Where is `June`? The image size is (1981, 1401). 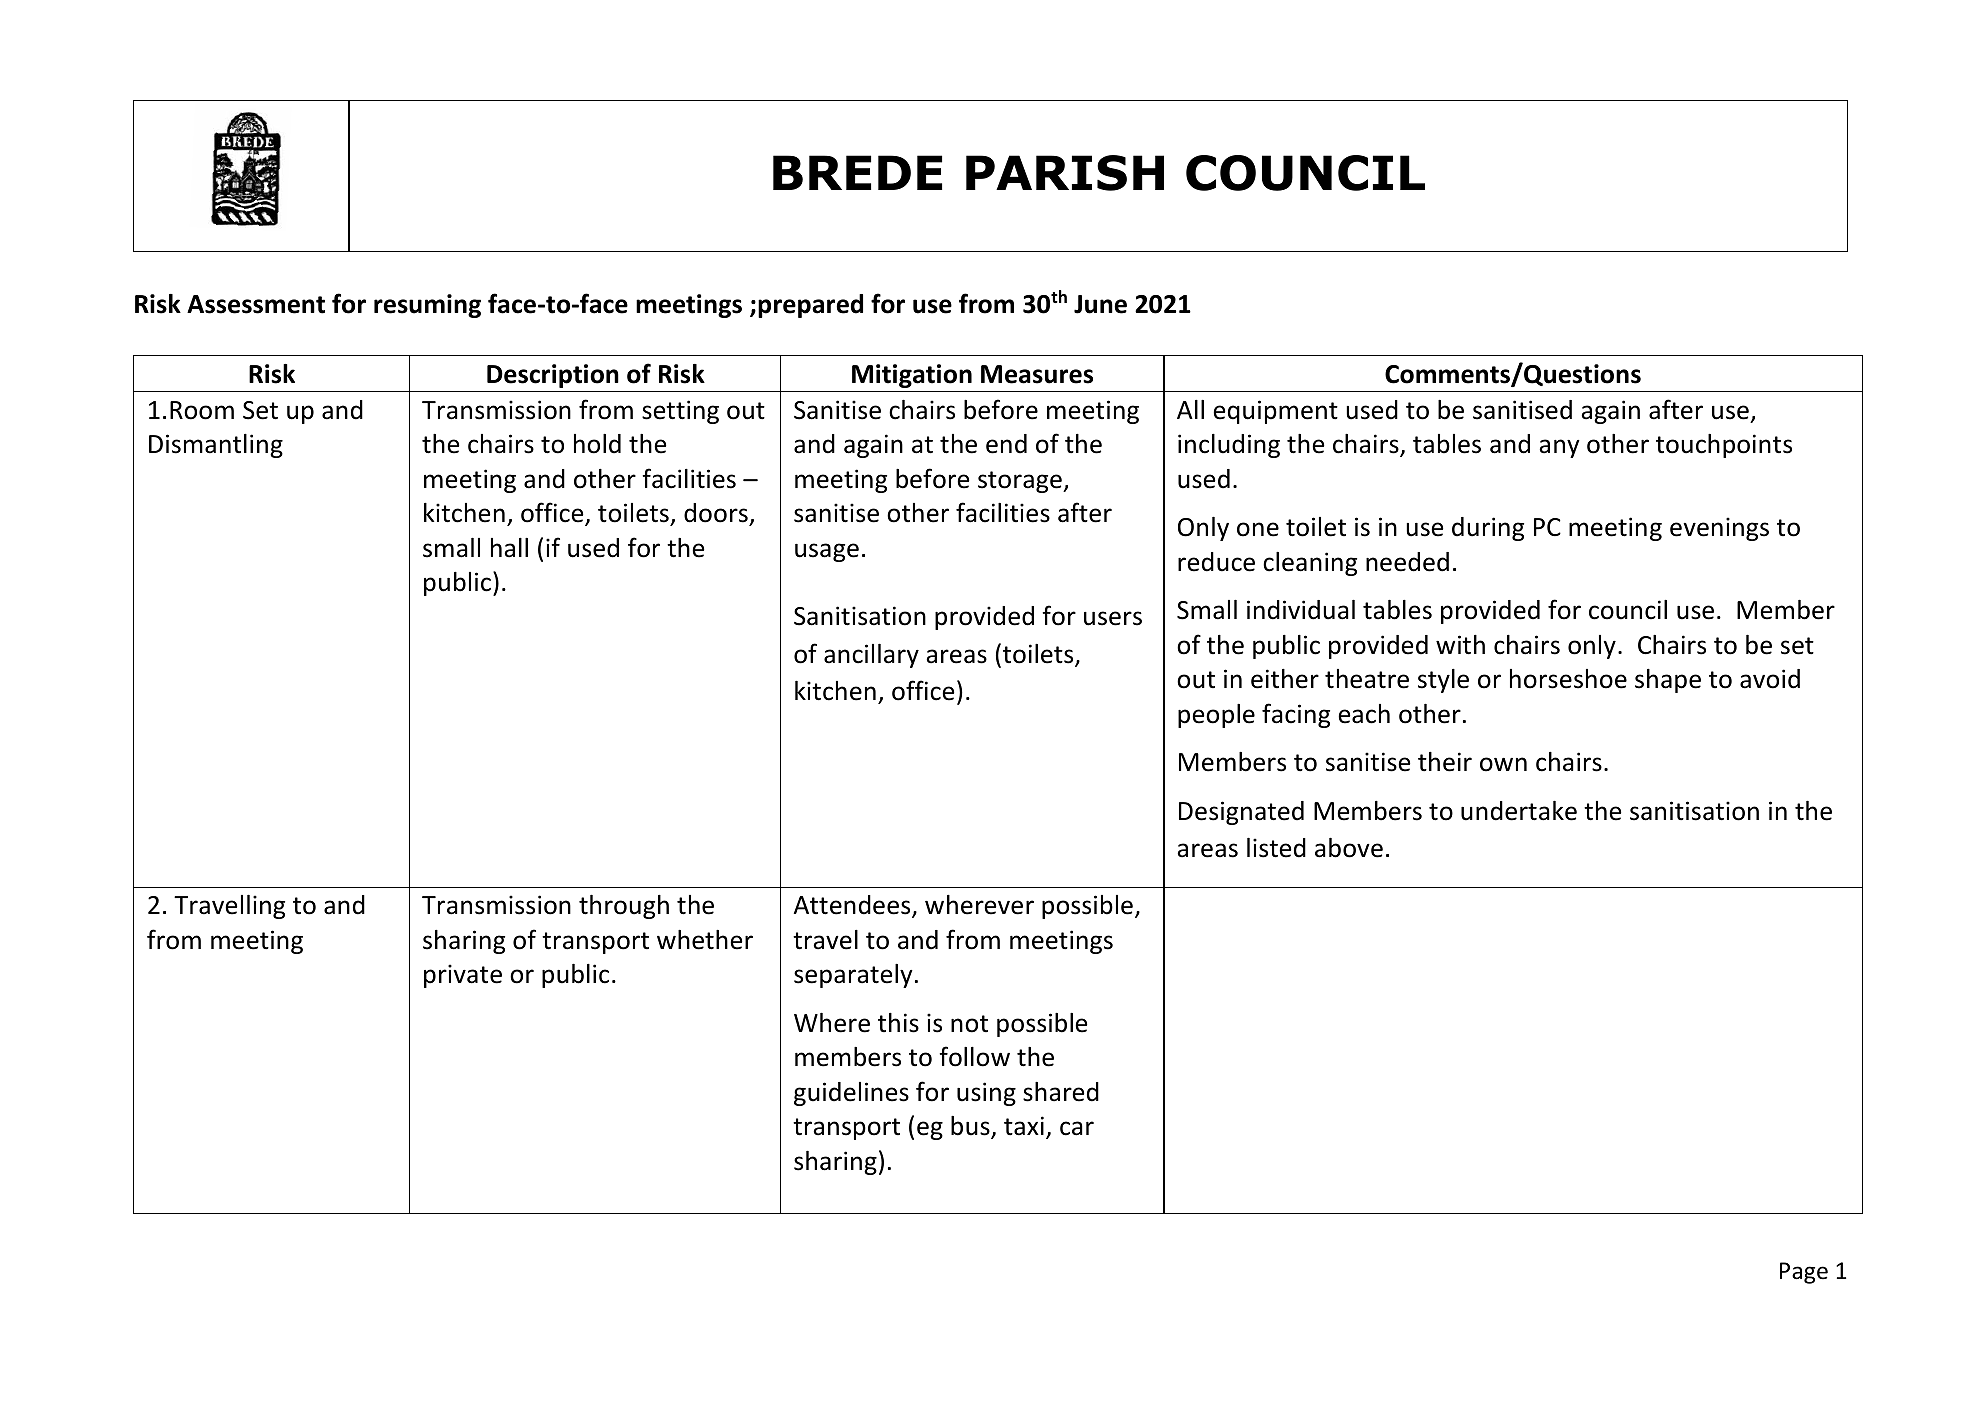 June is located at coordinates (1100, 304).
